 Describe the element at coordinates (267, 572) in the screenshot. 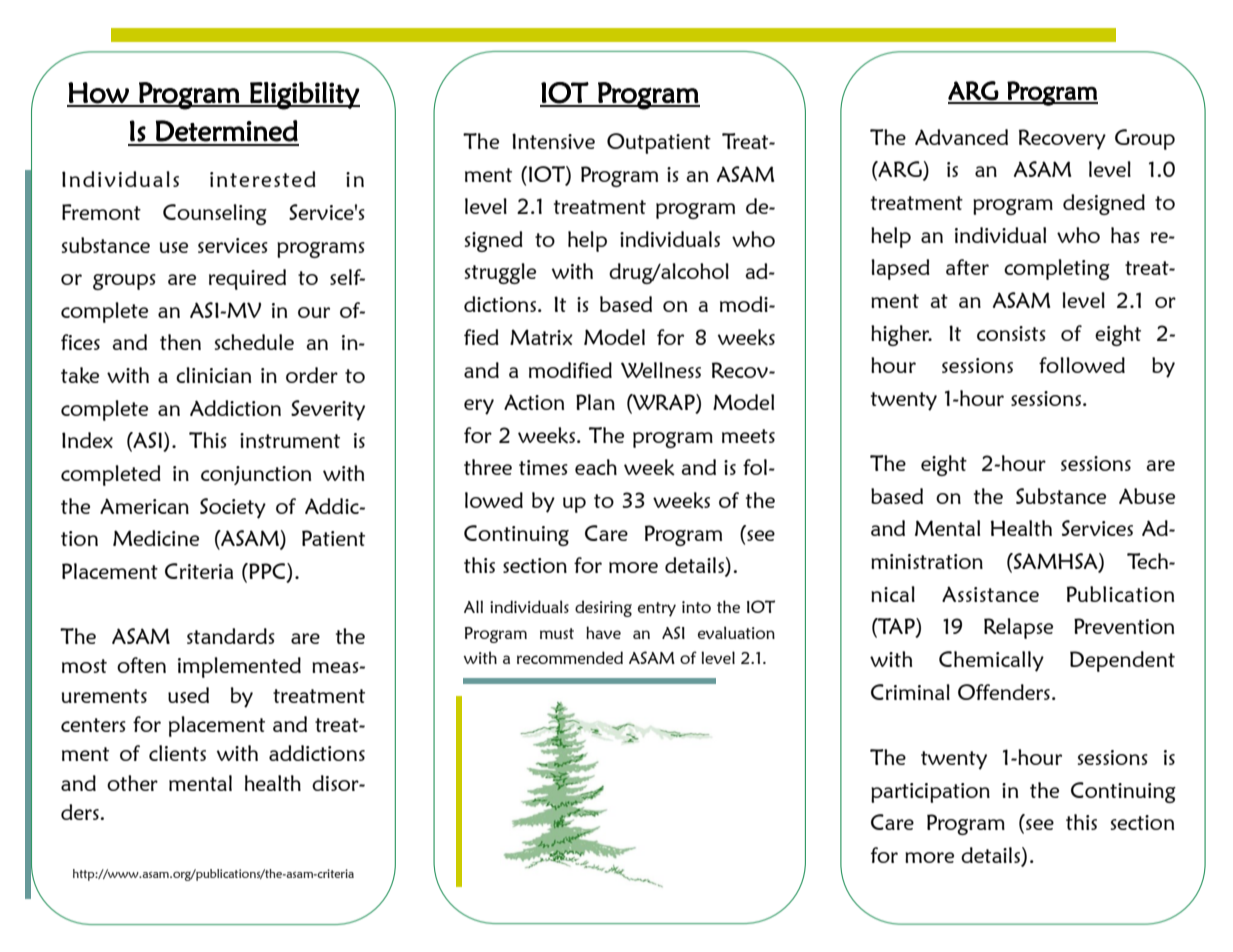

I see `PPC` at that location.
